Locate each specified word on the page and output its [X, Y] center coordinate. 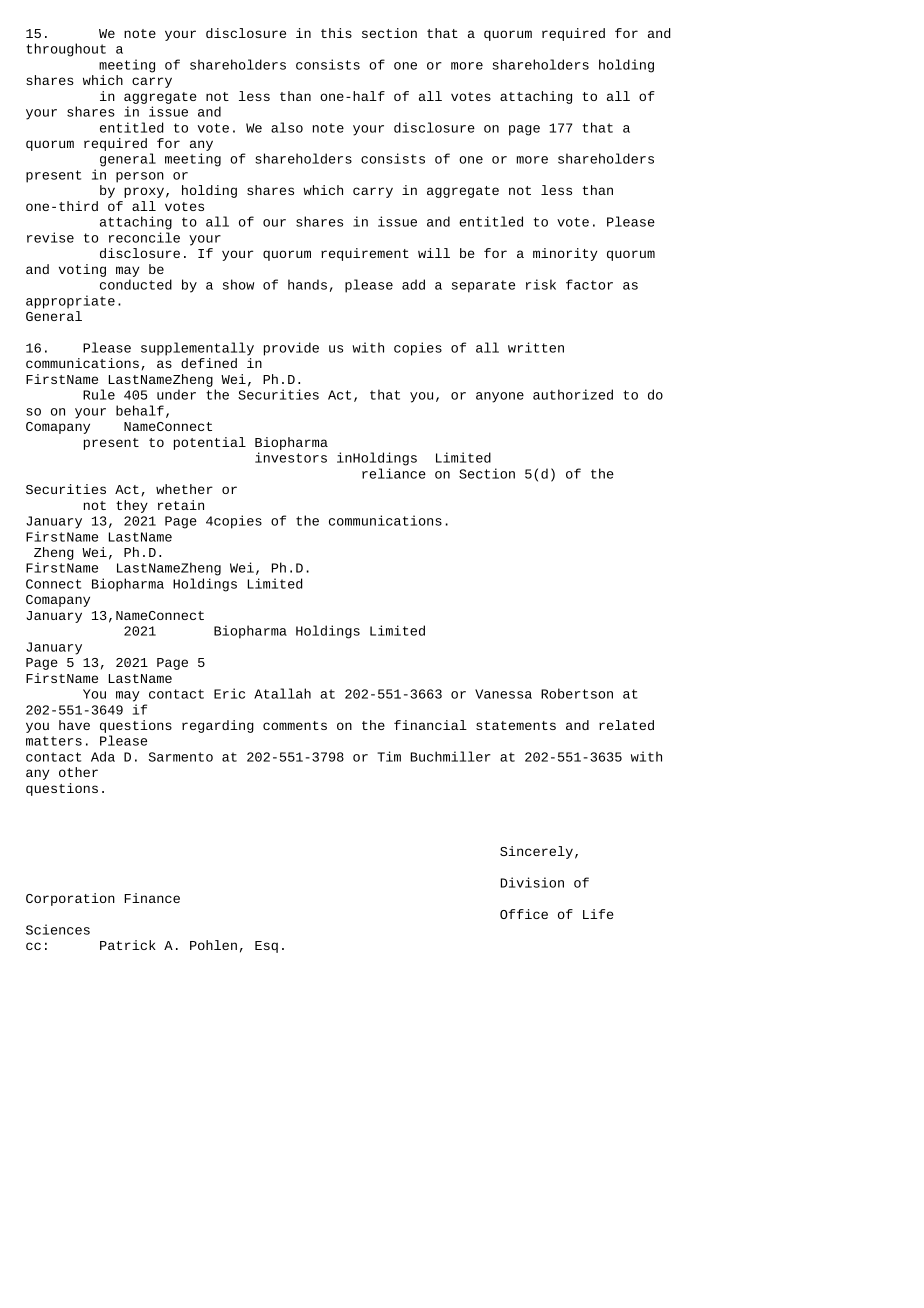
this [336, 33]
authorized [573, 394]
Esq [266, 947]
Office [524, 914]
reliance [394, 473]
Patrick [128, 945]
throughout [66, 50]
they [132, 506]
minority [565, 254]
